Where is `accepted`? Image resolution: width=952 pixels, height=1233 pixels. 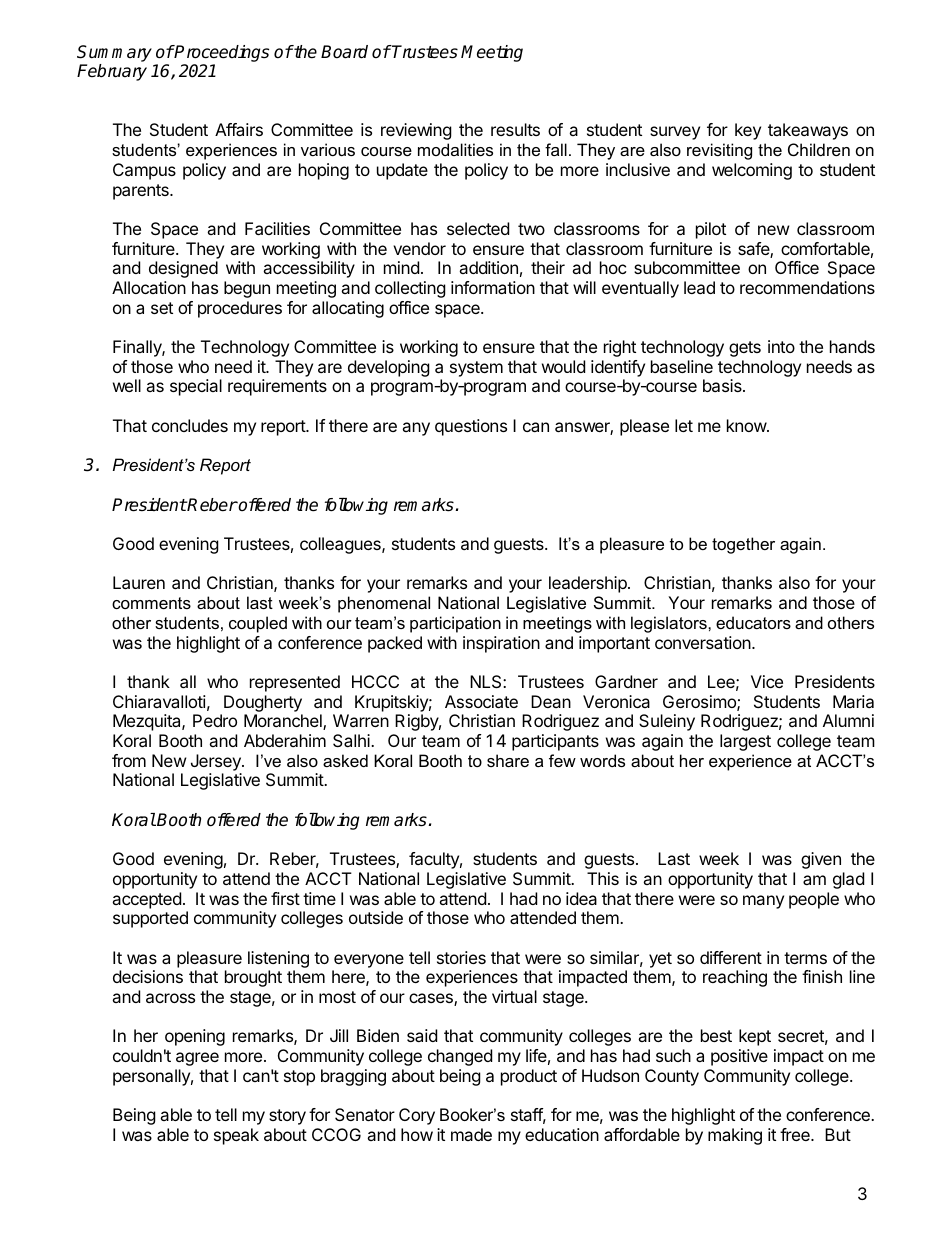 accepted is located at coordinates (146, 900).
